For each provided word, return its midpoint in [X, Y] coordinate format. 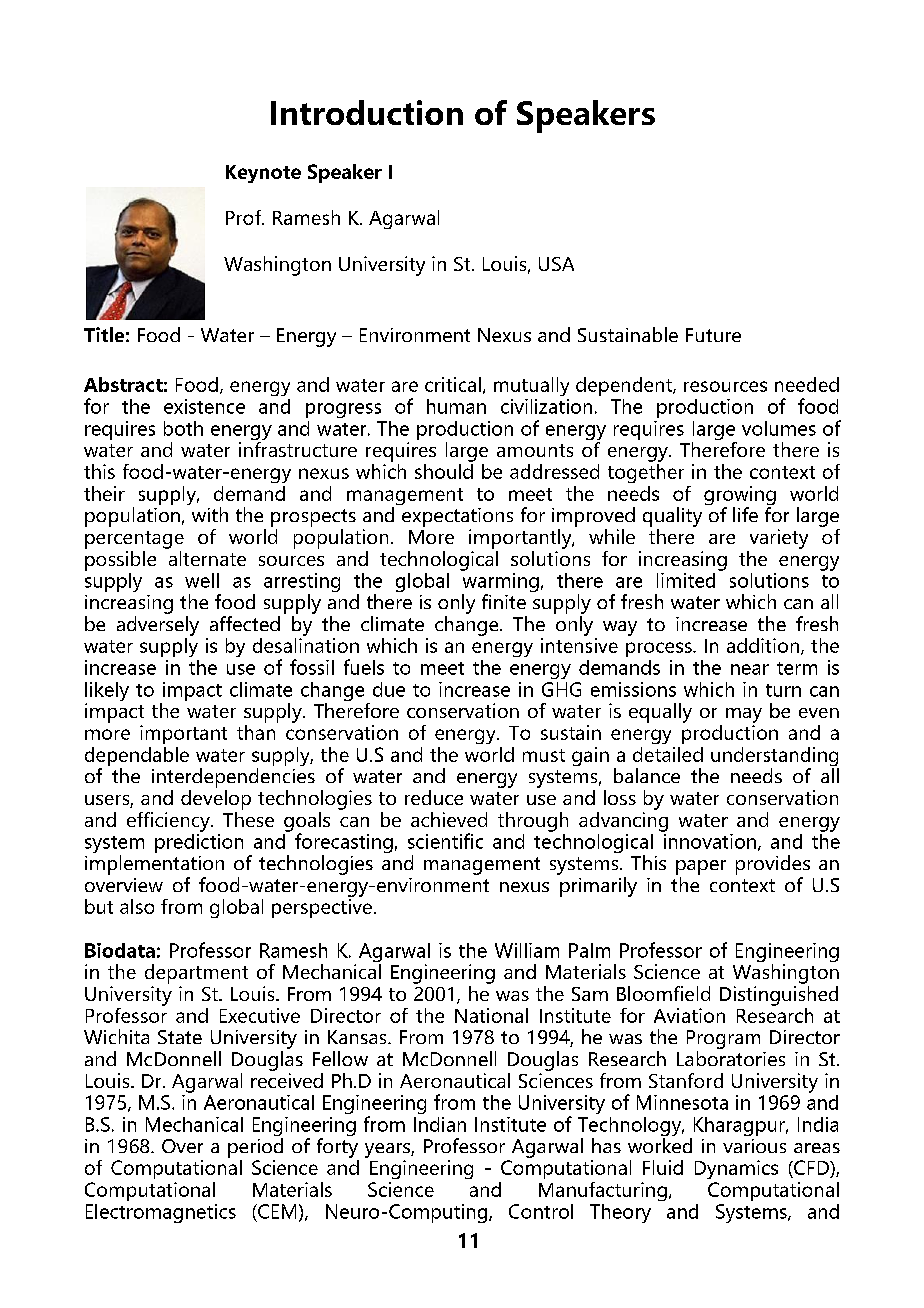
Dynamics [736, 1169]
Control [541, 1211]
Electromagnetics [161, 1213]
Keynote [263, 174]
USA [556, 264]
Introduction [367, 112]
